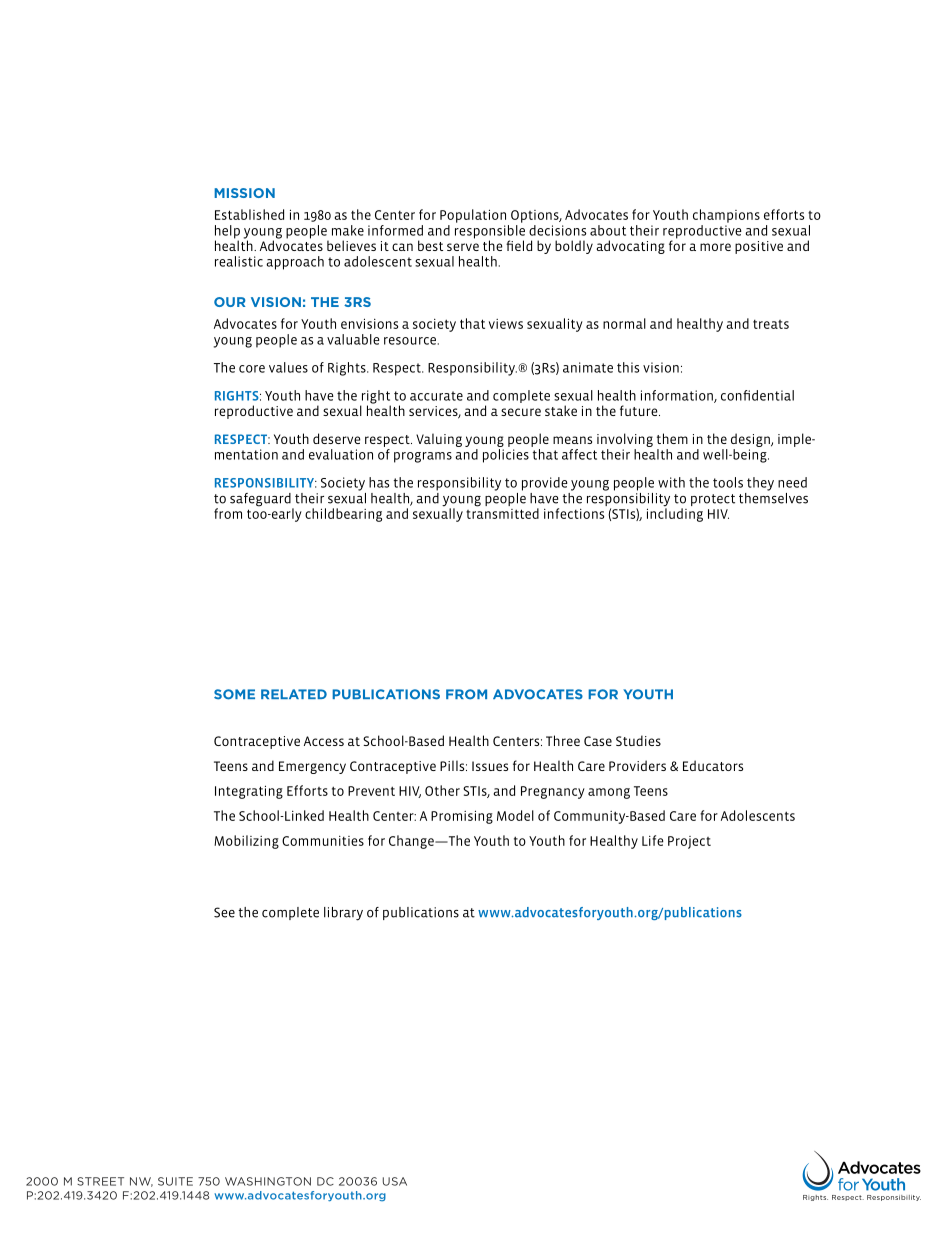 The height and width of the image is (1233, 952). What do you see at coordinates (234, 694) in the image?
I see `Some` at bounding box center [234, 694].
